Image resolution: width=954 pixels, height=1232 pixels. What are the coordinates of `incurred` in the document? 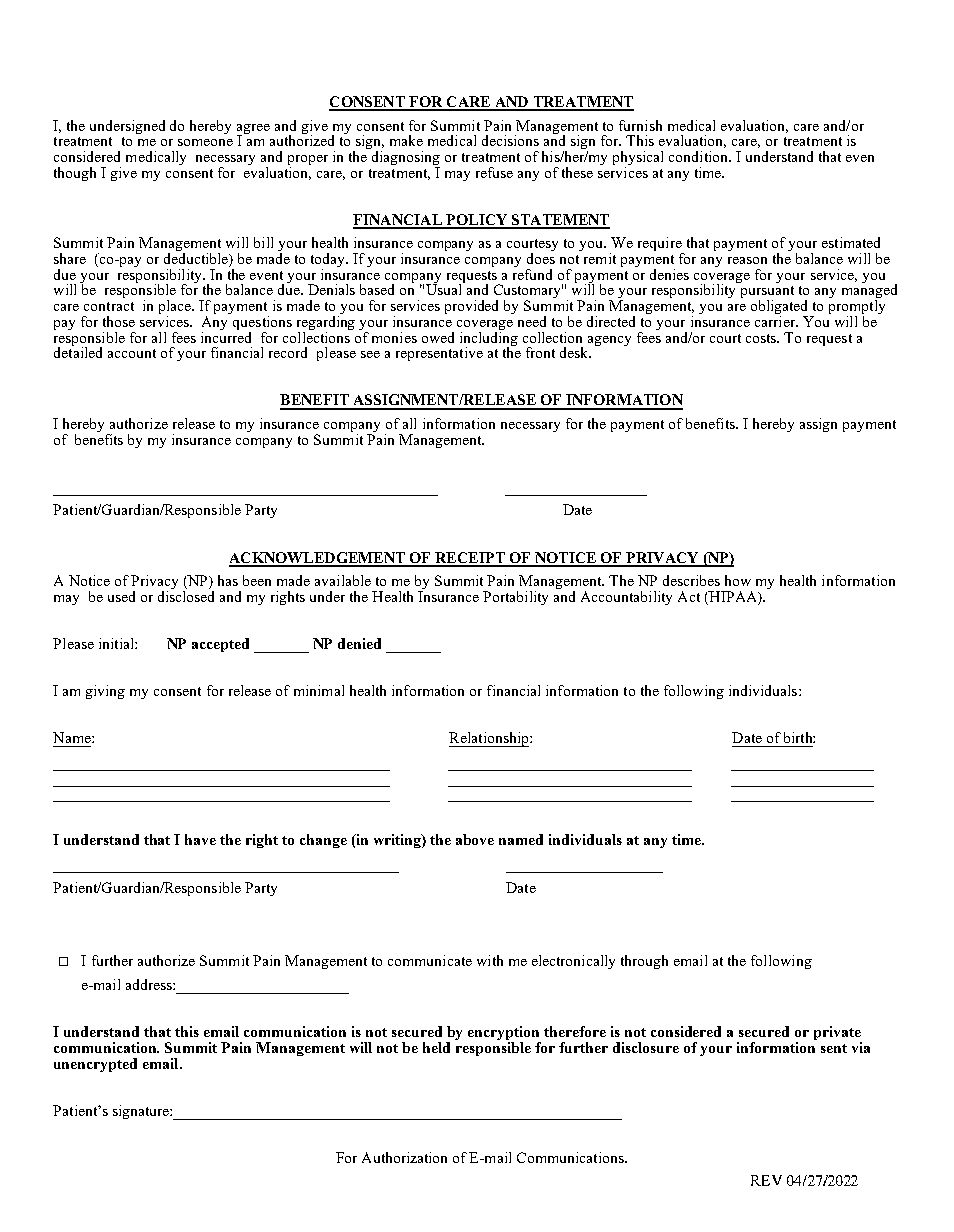 It's located at (226, 336).
